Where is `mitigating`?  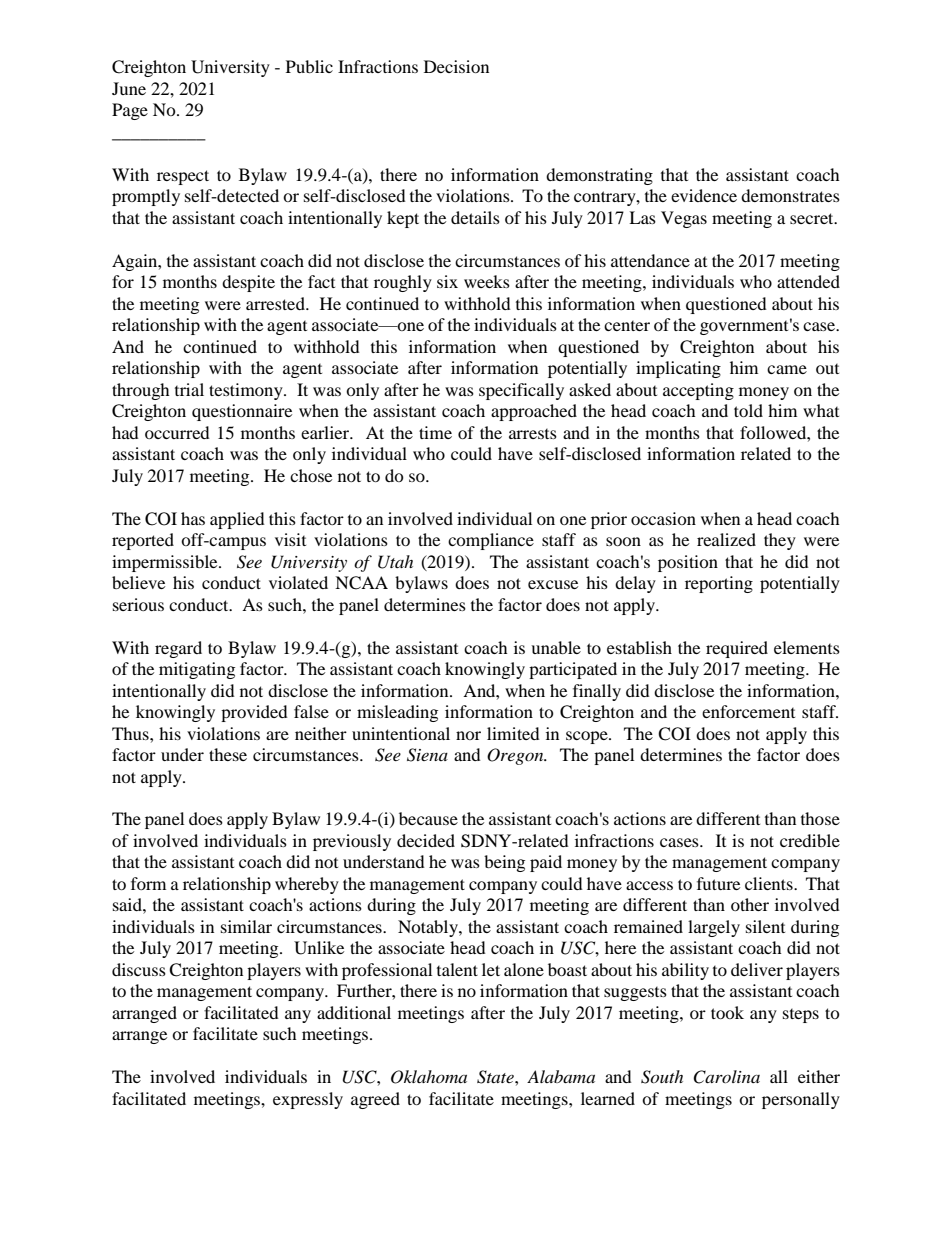
mitigating is located at coordinates (197, 670).
